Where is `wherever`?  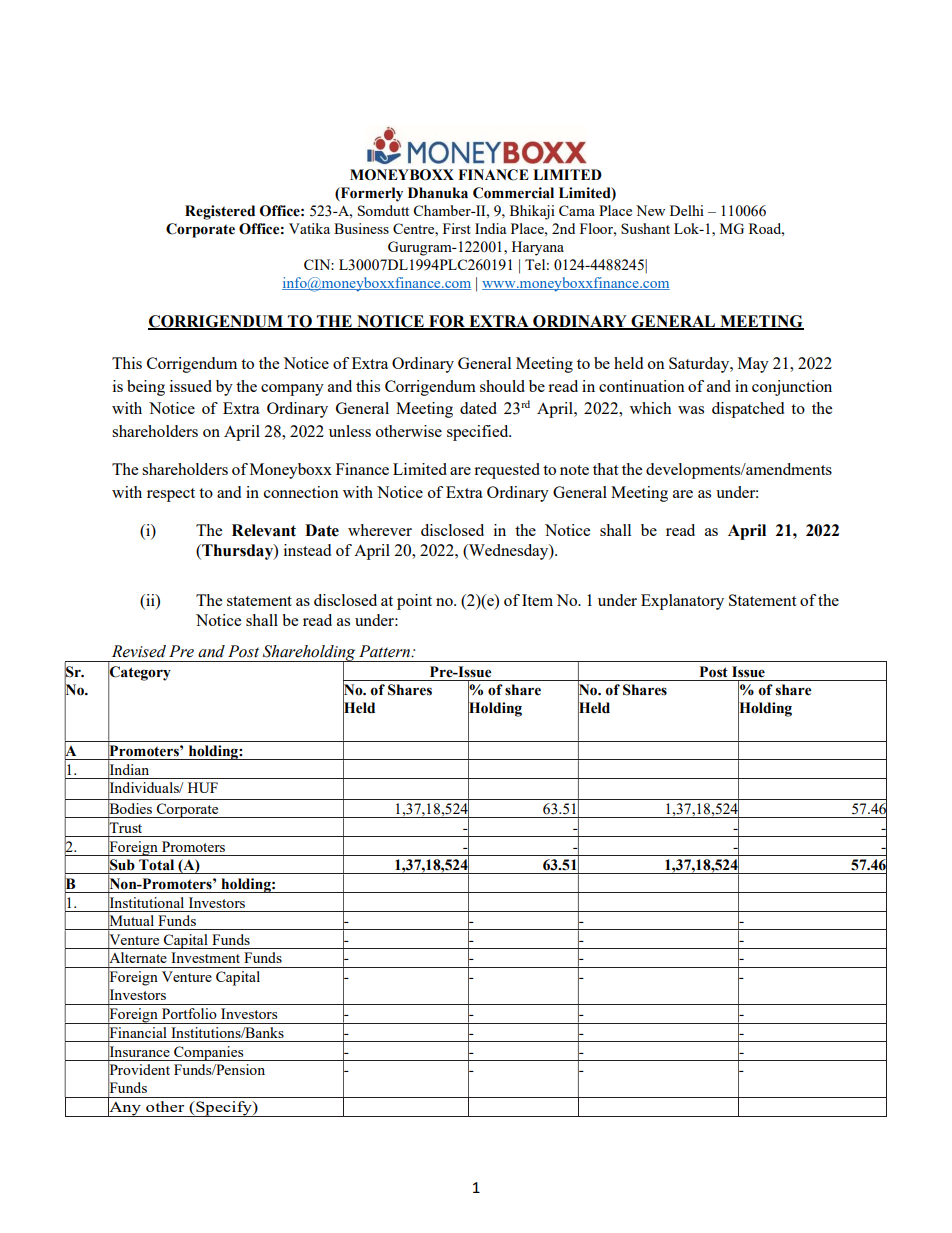 wherever is located at coordinates (380, 530).
